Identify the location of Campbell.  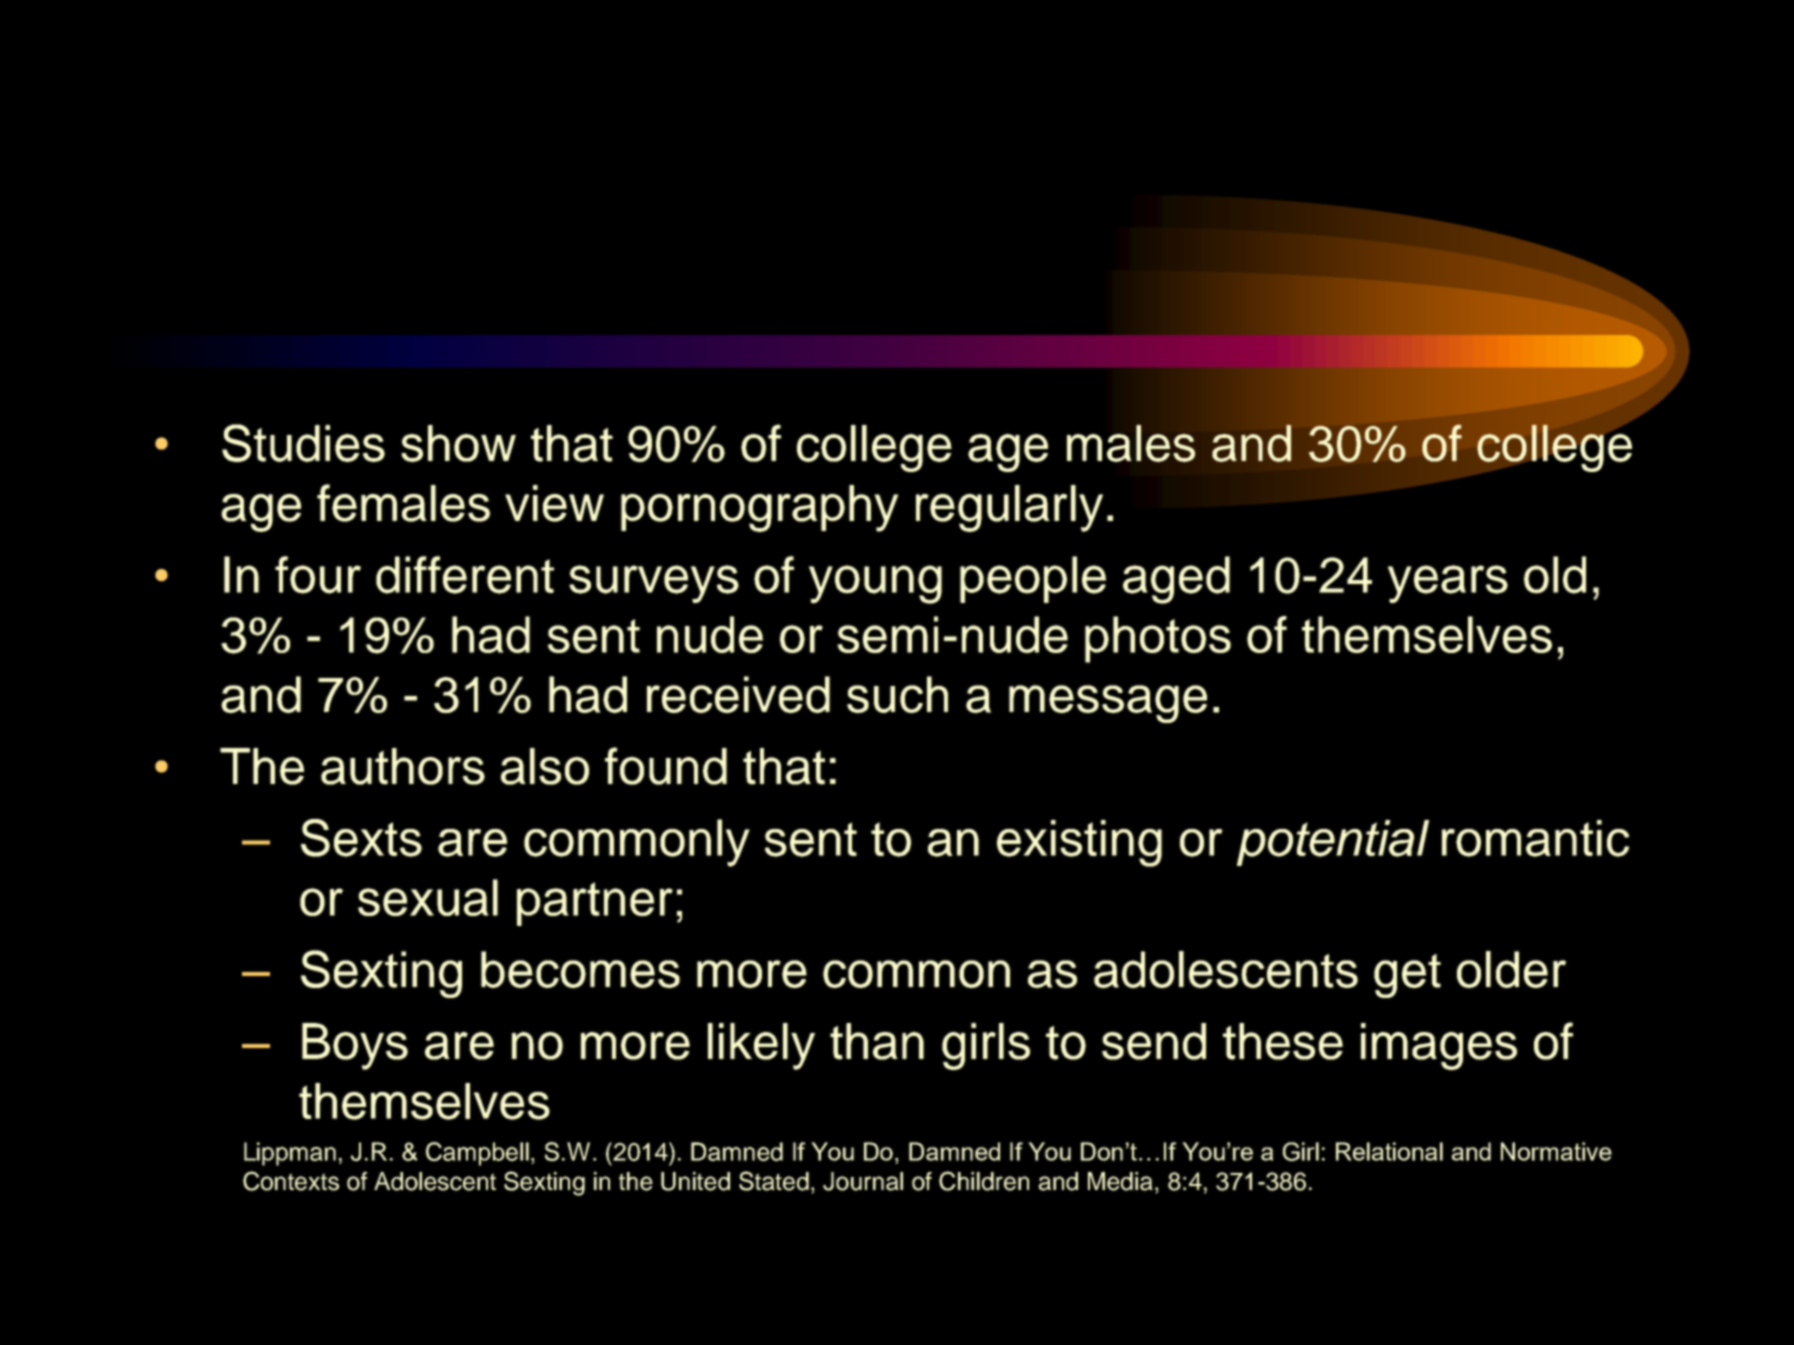
(477, 1154).
